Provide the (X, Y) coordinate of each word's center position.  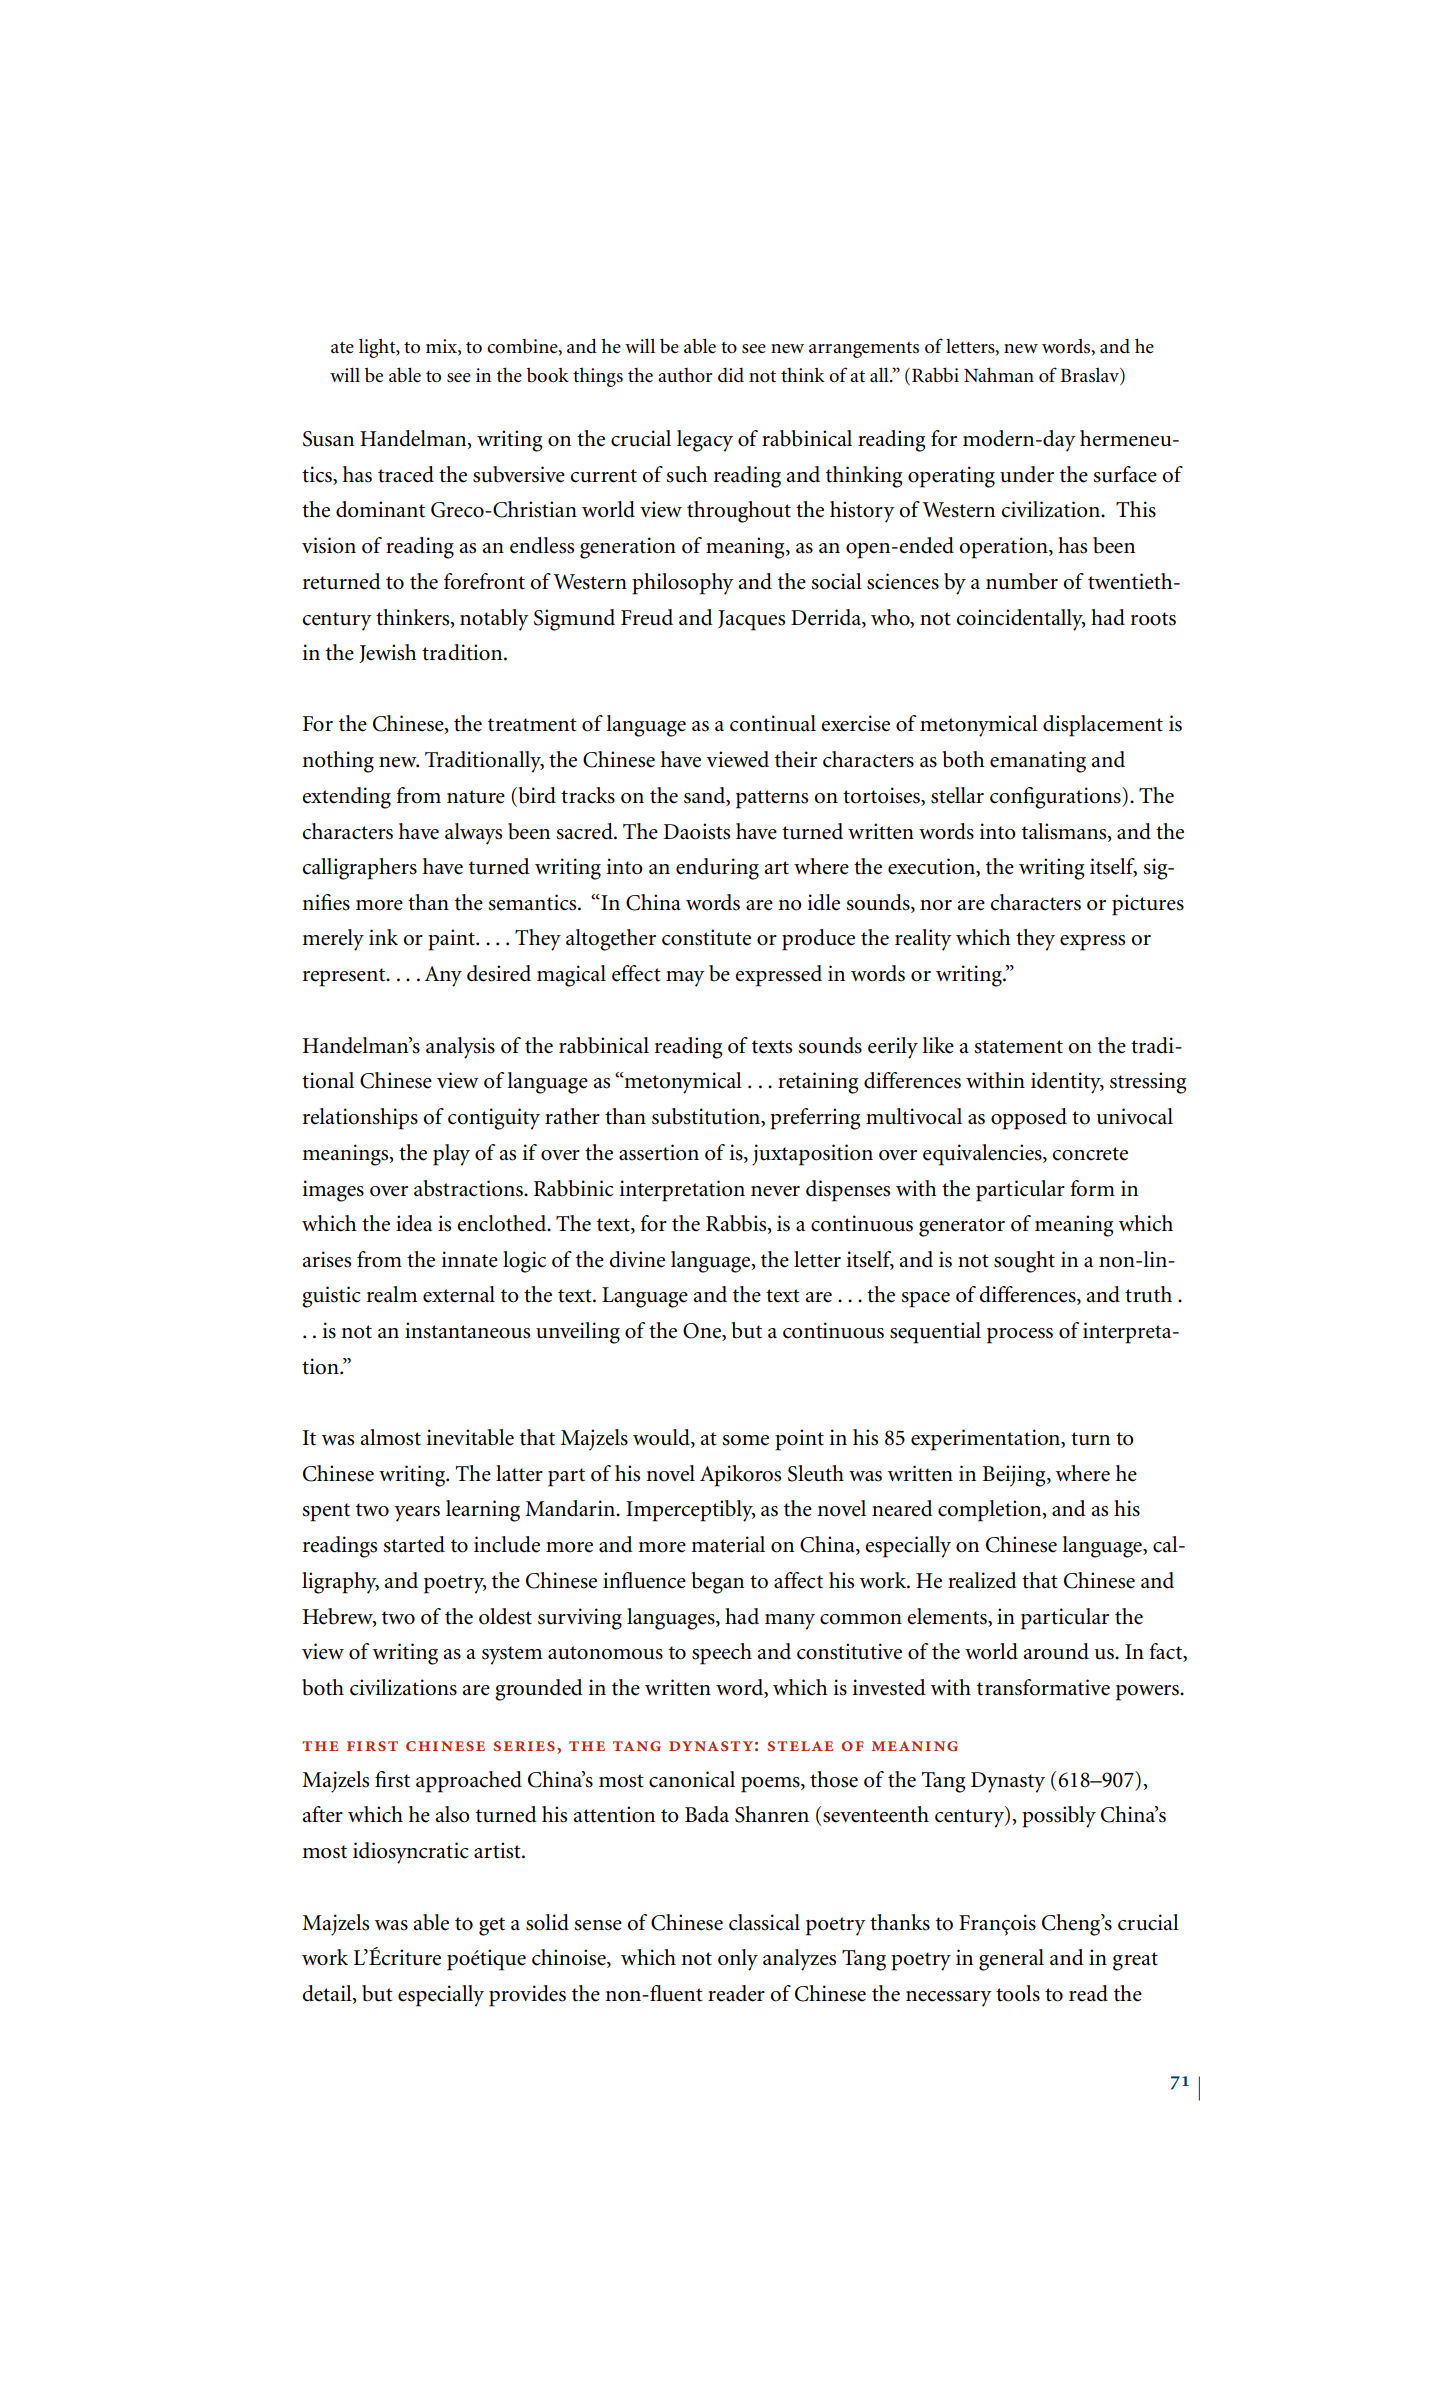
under (1027, 474)
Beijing (1015, 1476)
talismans (1065, 832)
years (417, 1514)
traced (406, 474)
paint (452, 940)
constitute (706, 937)
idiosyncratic (410, 1853)
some (745, 1440)
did (731, 375)
